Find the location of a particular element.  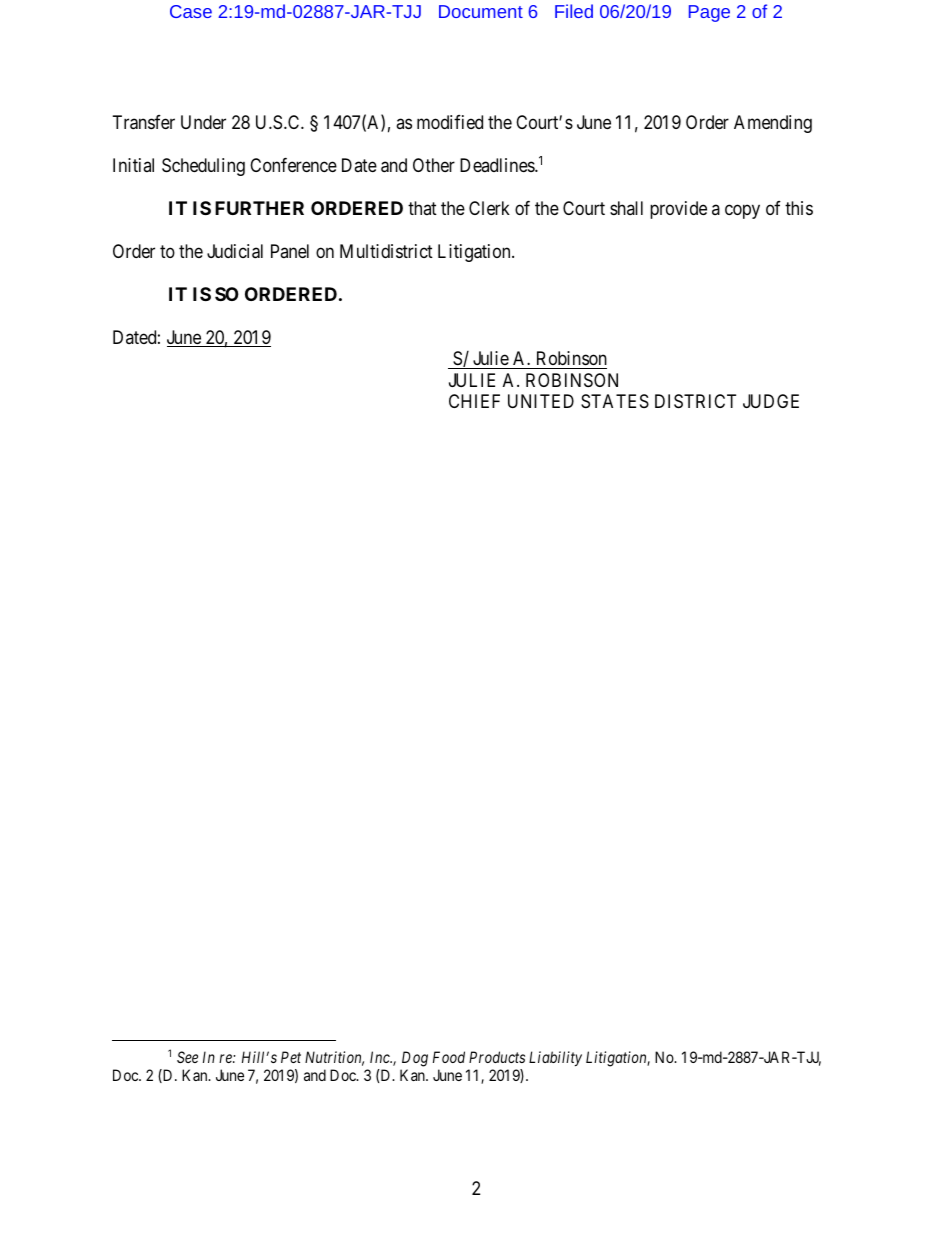

STATES is located at coordinates (615, 401).
